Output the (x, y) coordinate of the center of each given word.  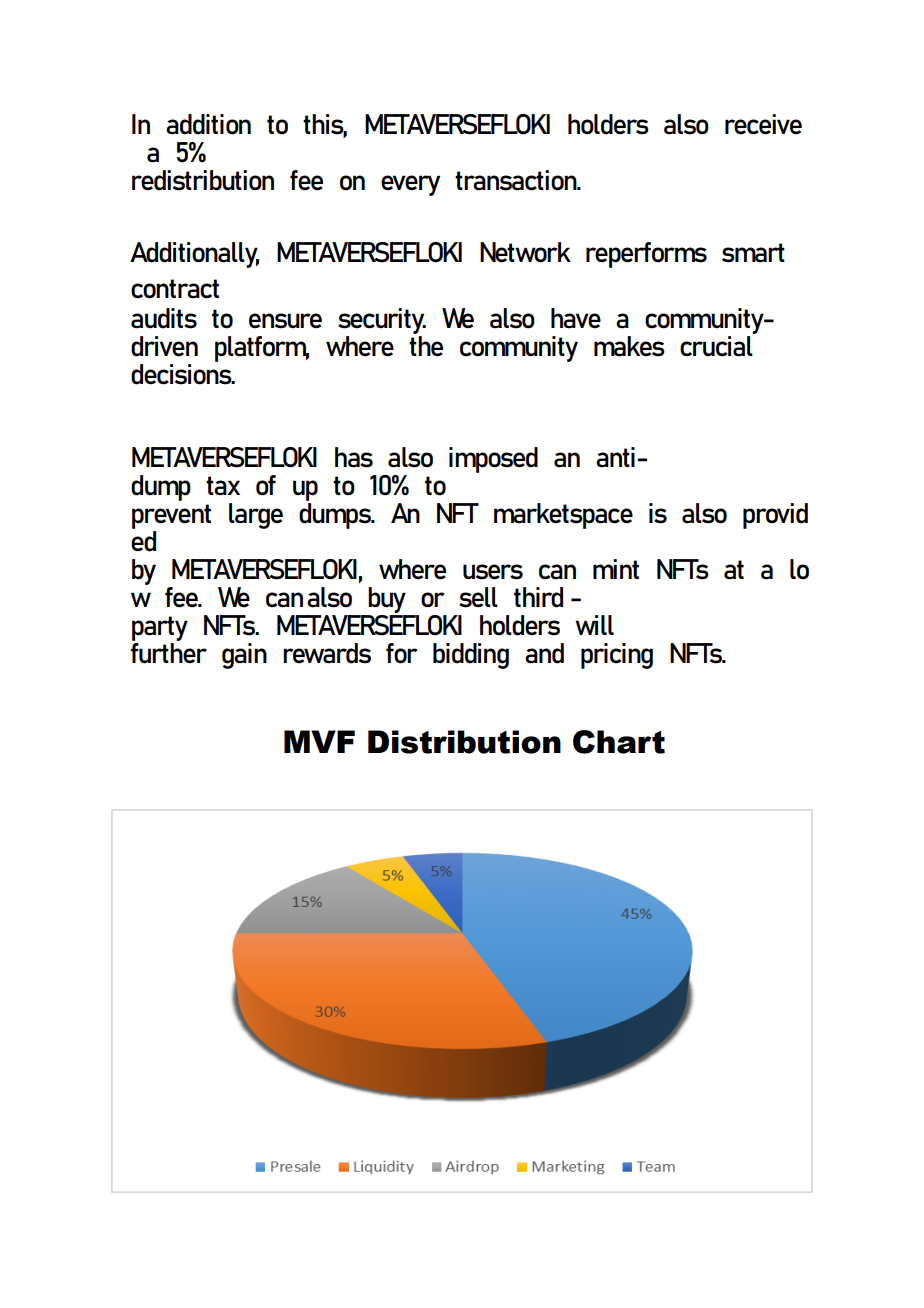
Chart (619, 742)
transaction (517, 180)
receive (763, 124)
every (410, 185)
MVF (319, 741)
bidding (471, 656)
